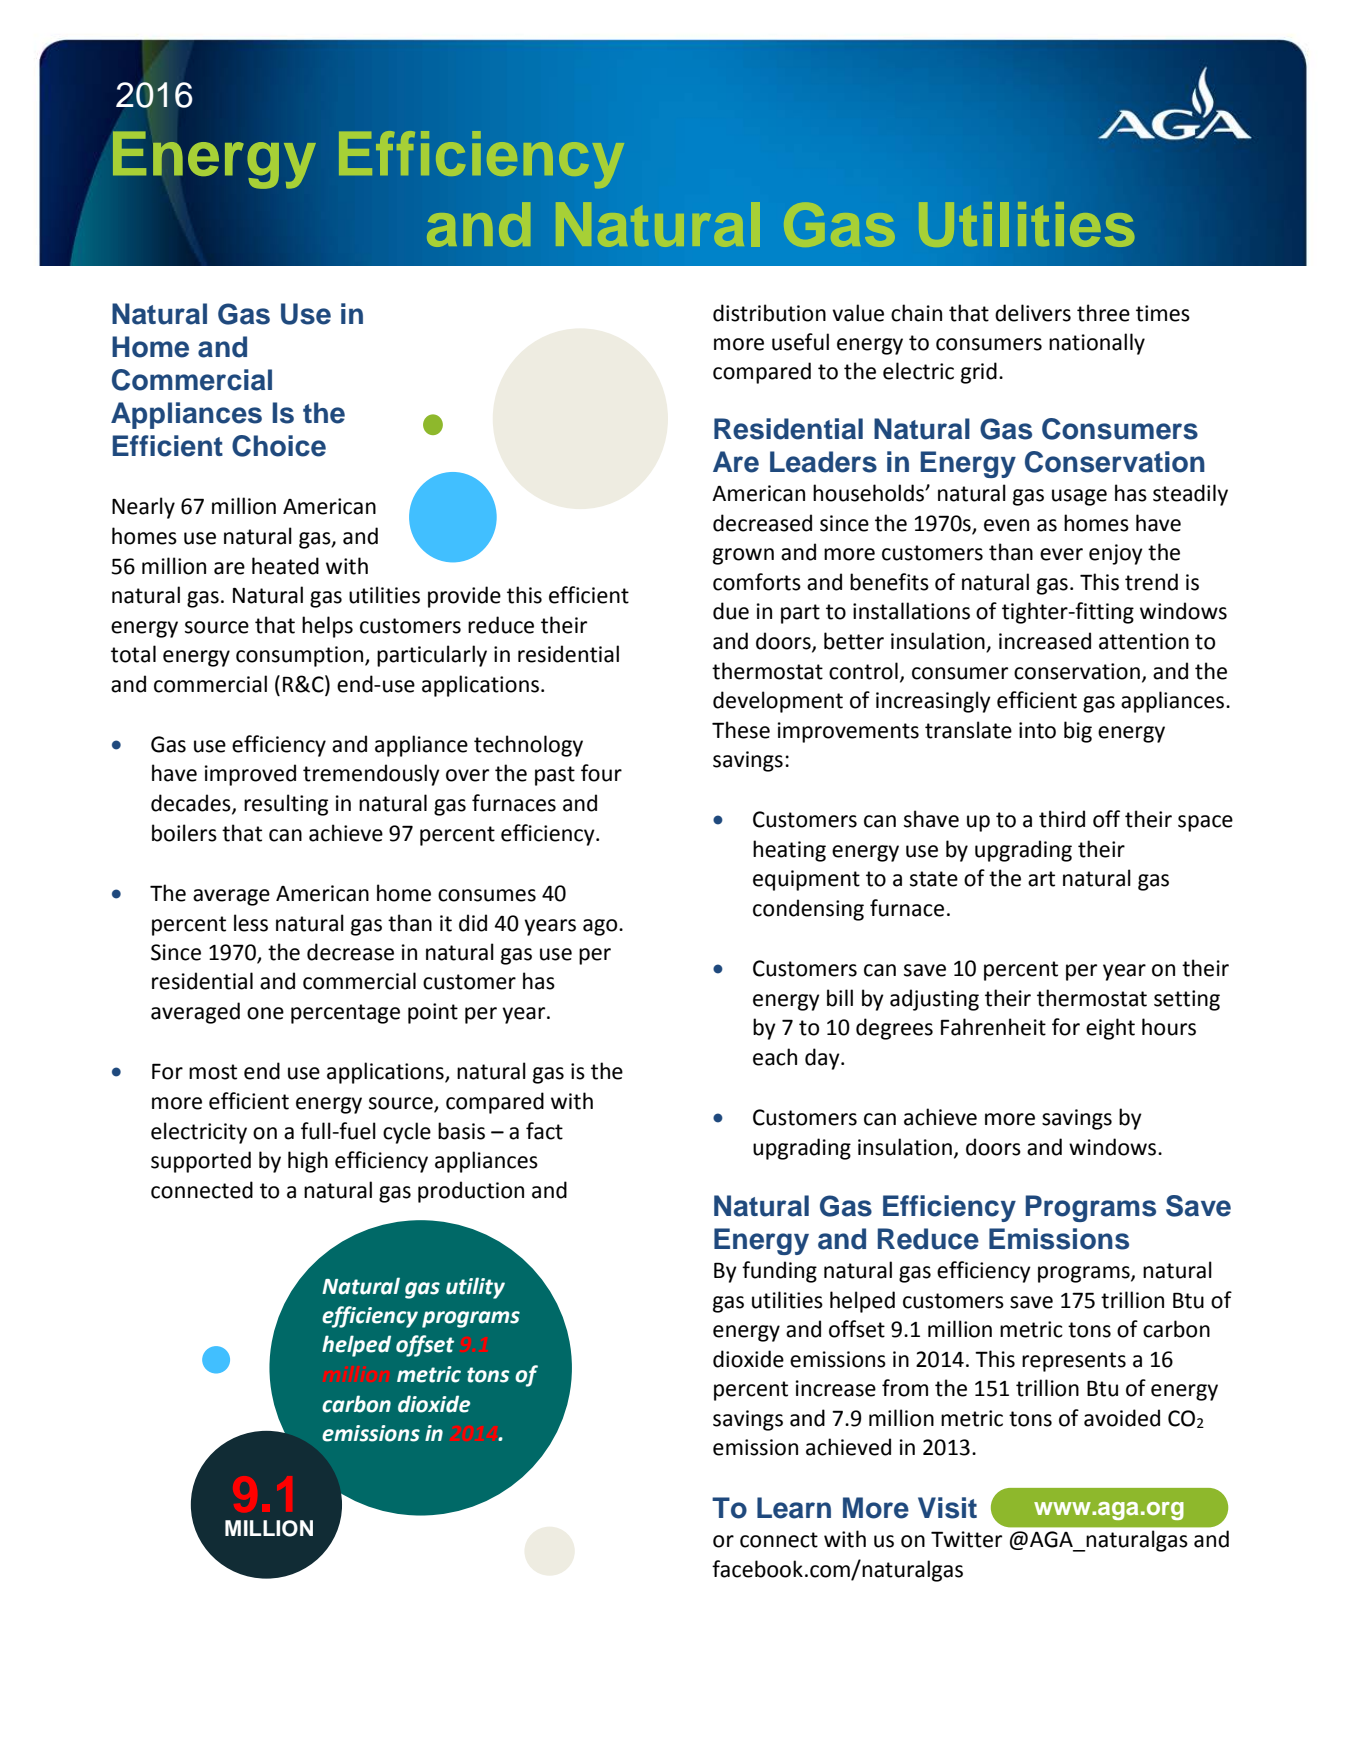  What do you see at coordinates (794, 1508) in the screenshot?
I see `Learn` at bounding box center [794, 1508].
